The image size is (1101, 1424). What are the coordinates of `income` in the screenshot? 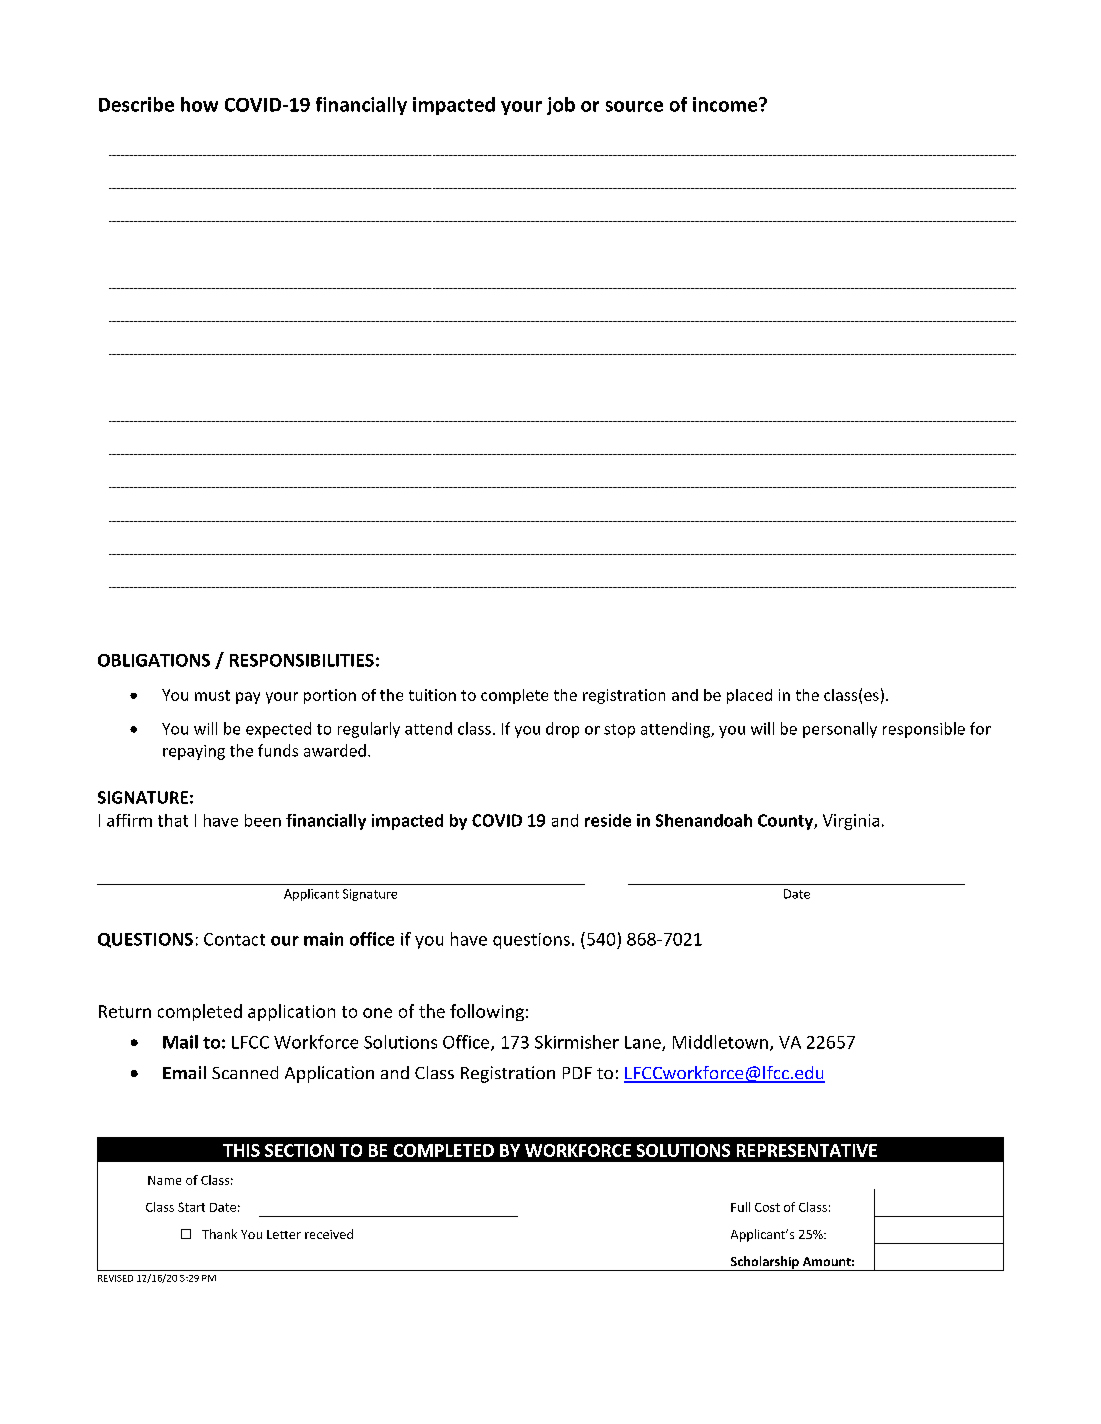 It's located at (726, 104).
